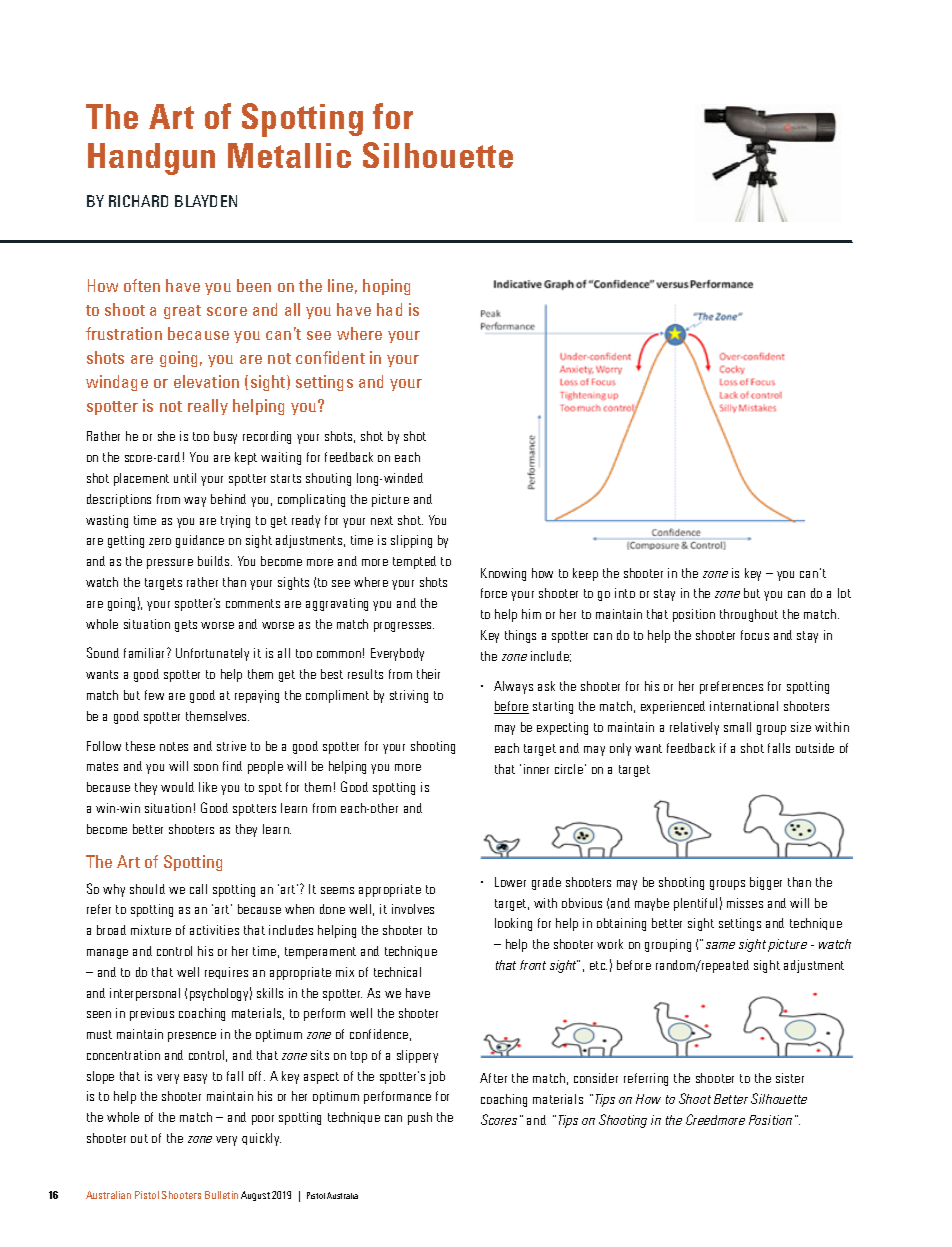  Describe the element at coordinates (138, 201) in the screenshot. I see `RICHARD` at that location.
